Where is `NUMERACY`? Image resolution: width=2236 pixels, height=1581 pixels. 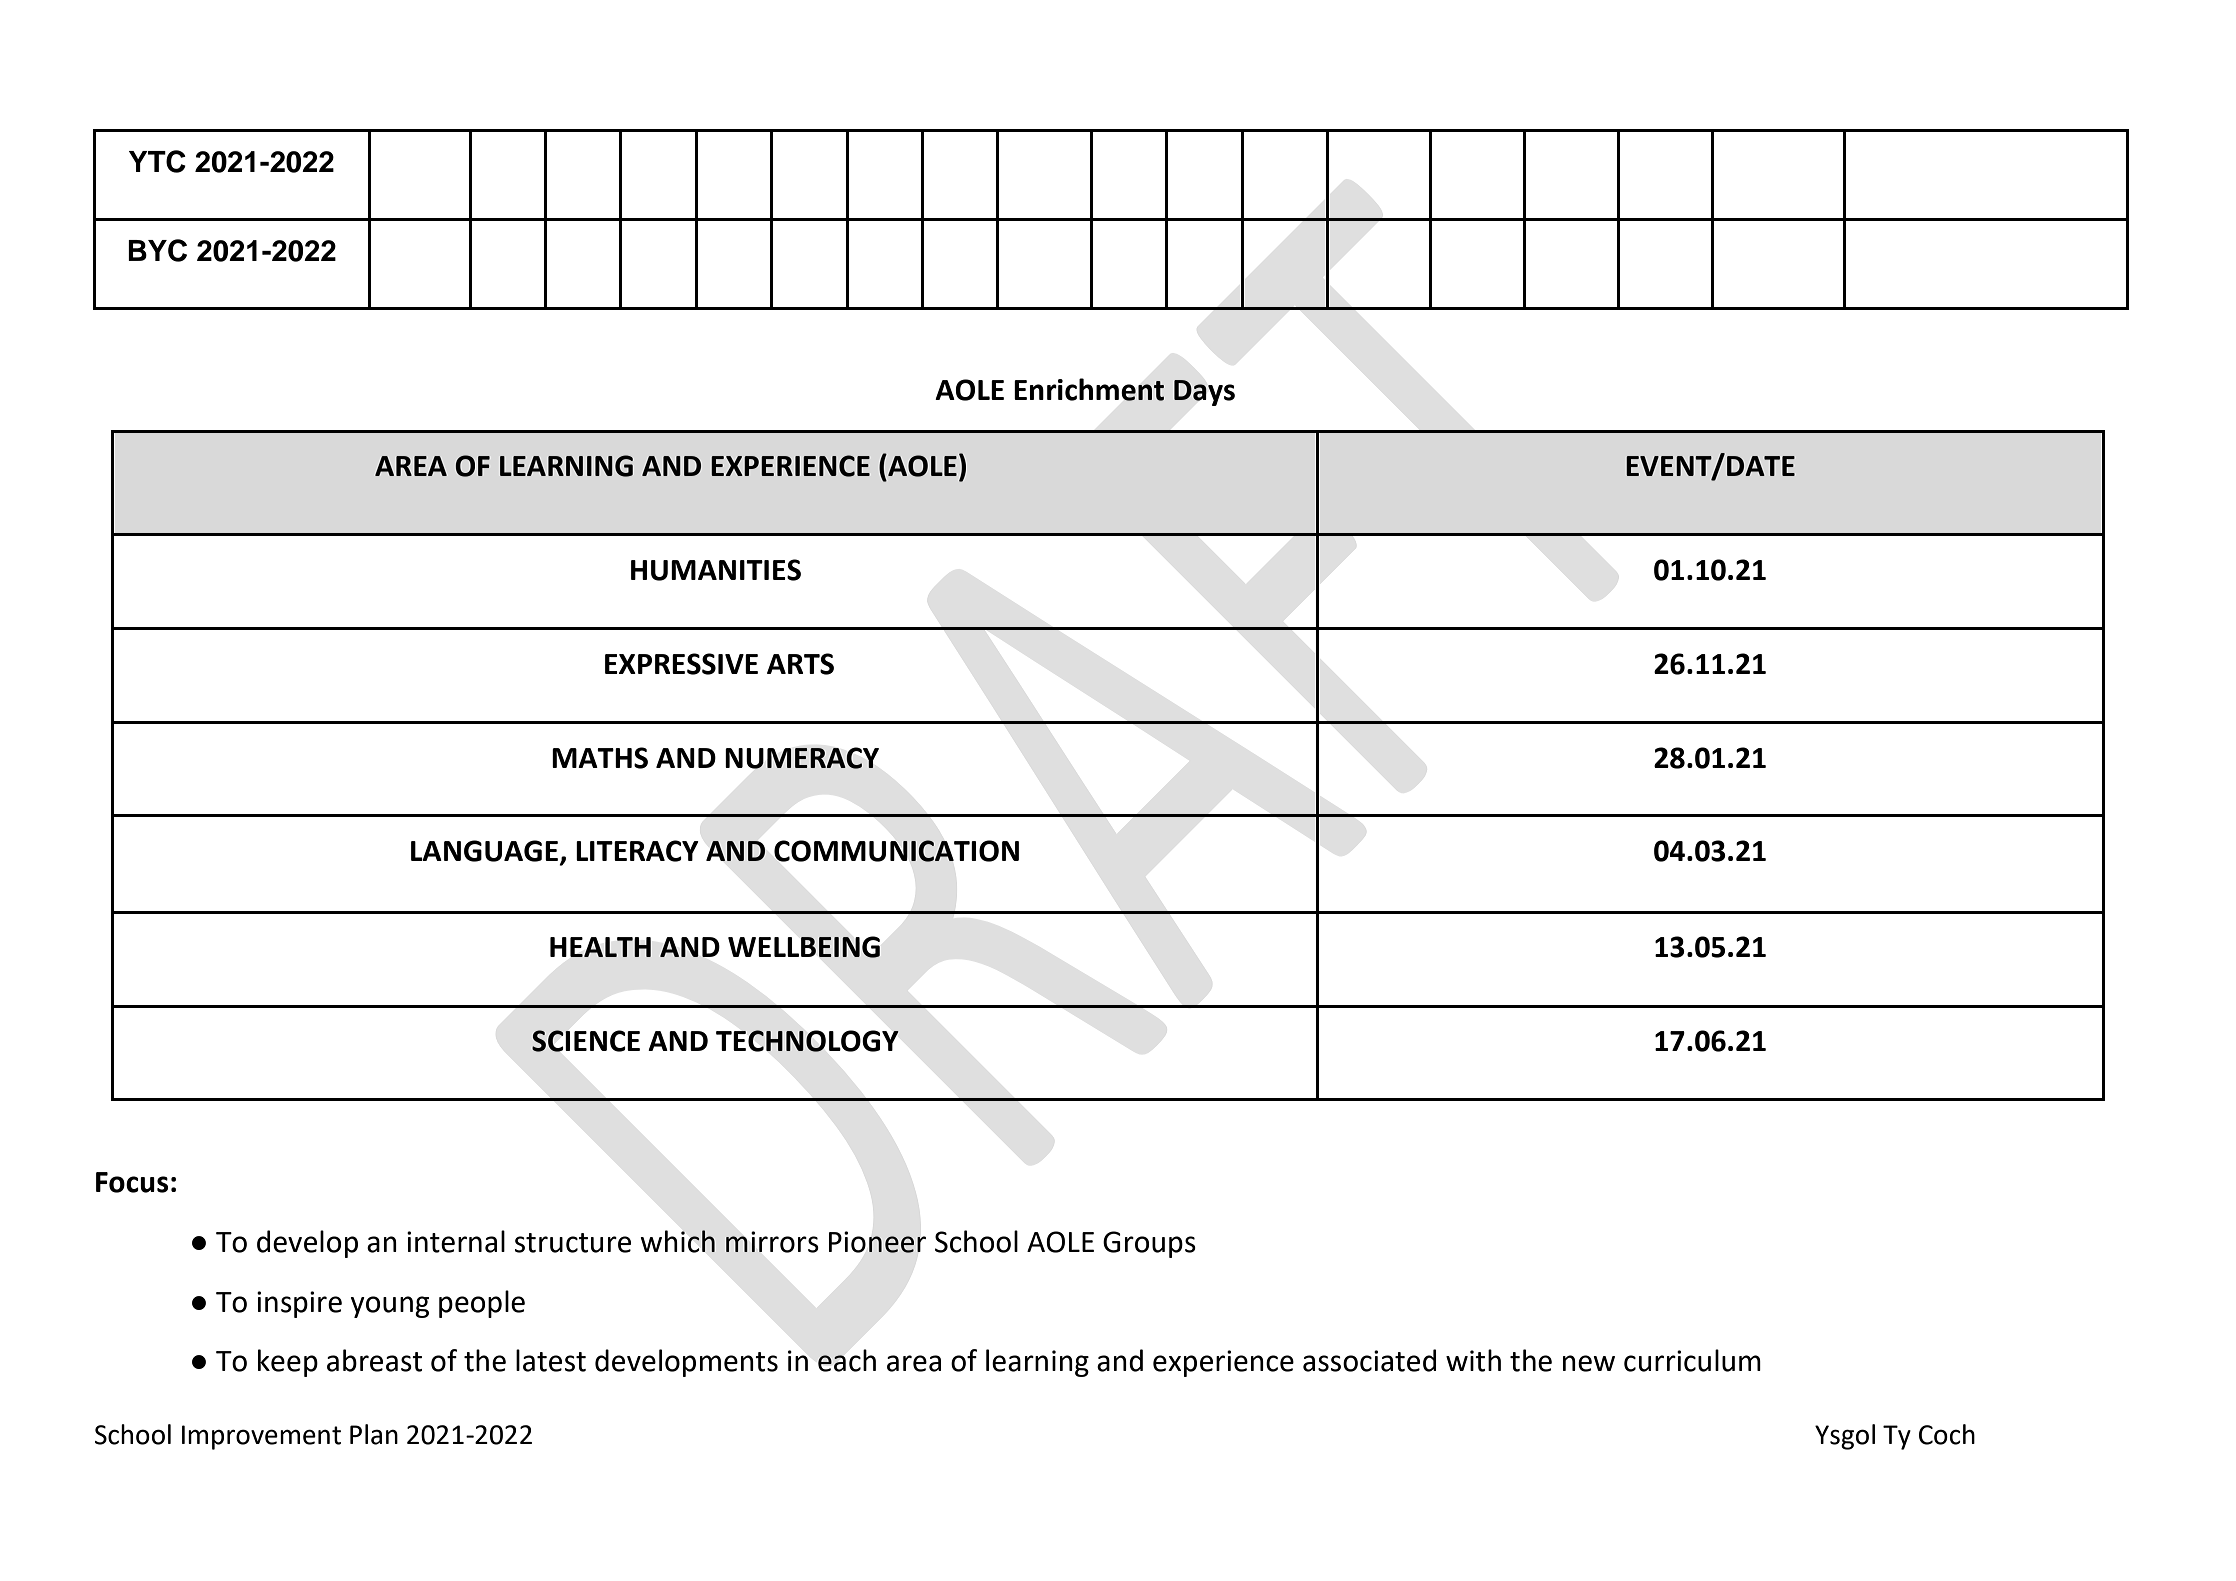 NUMERACY is located at coordinates (802, 758).
